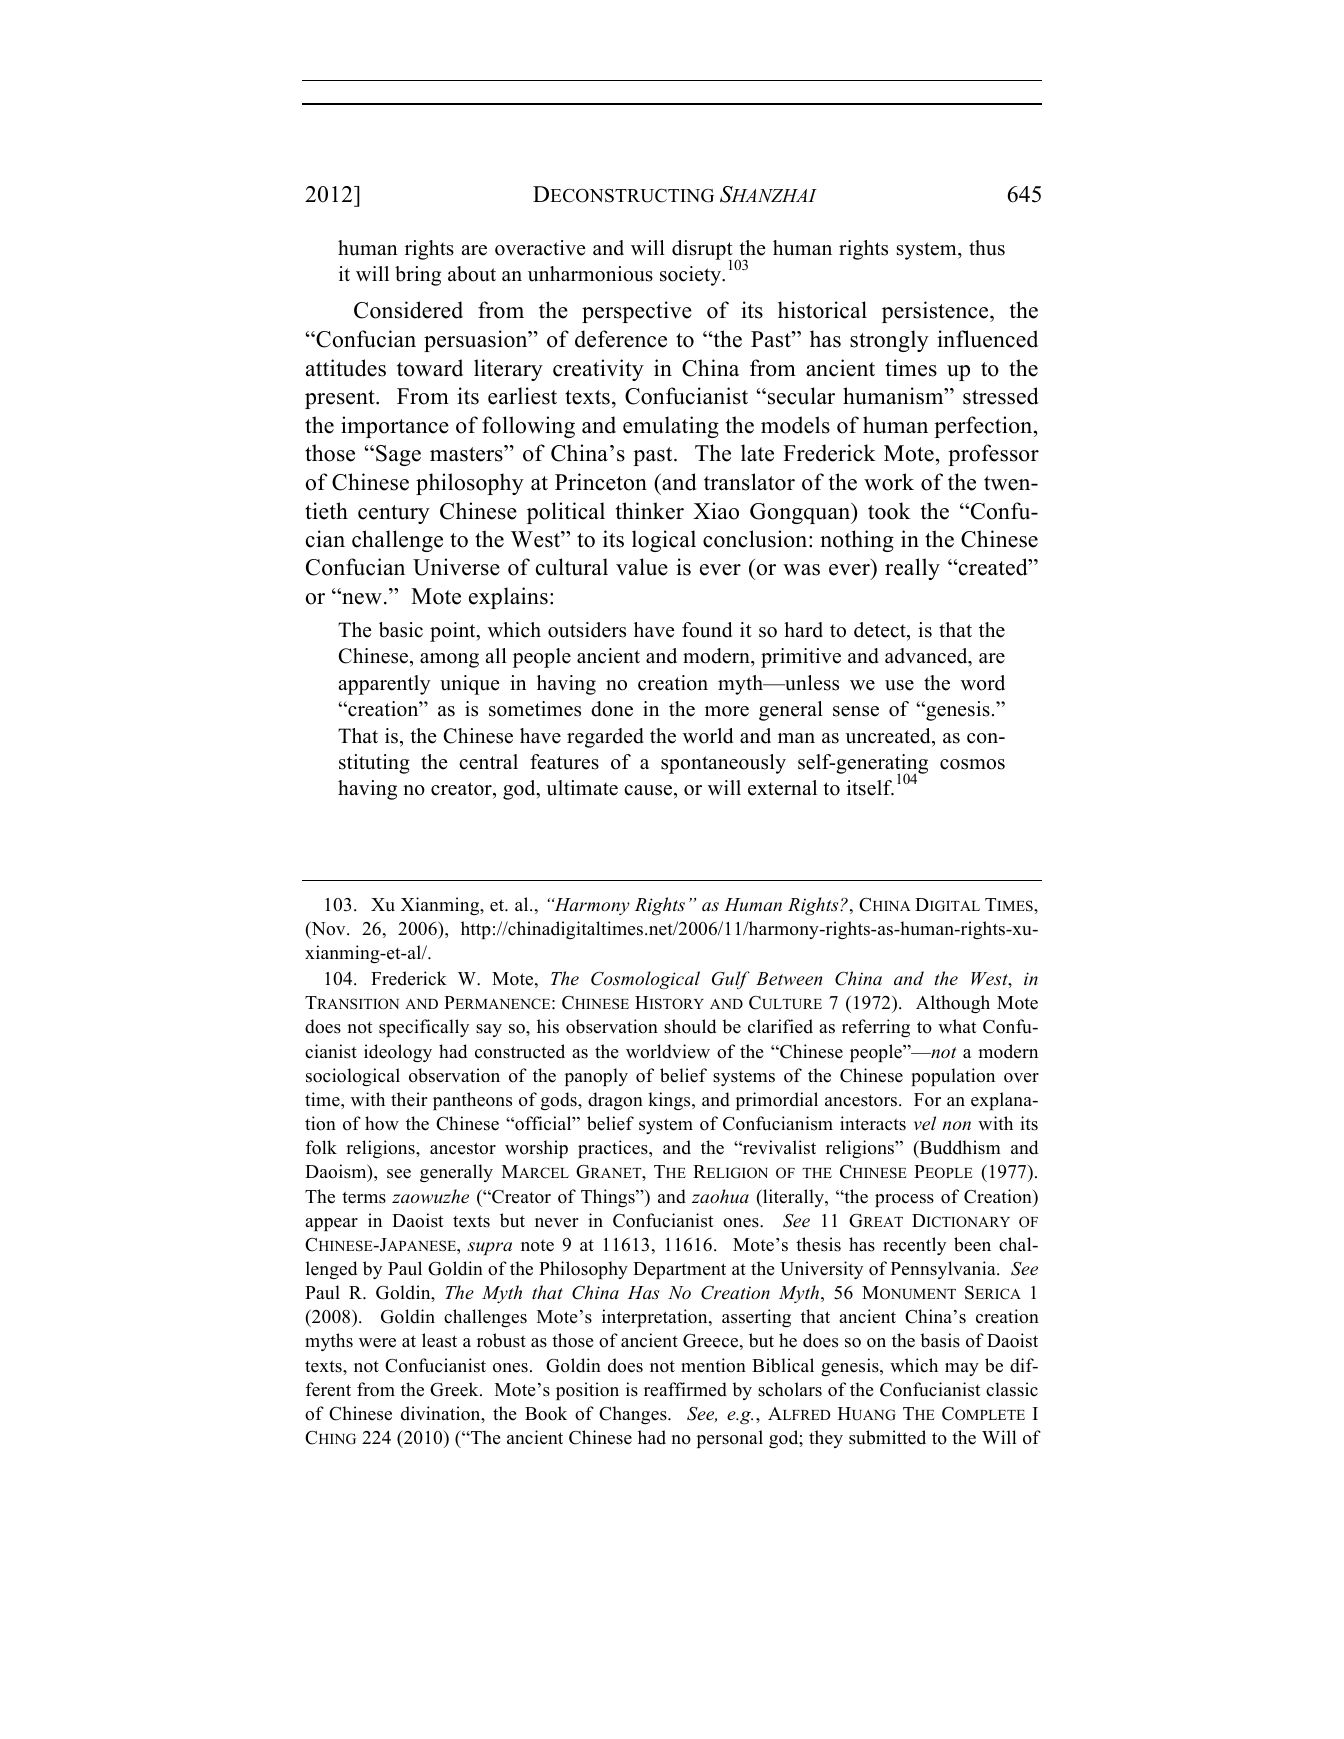 The width and height of the image is (1344, 1739). I want to click on detect, so click(881, 630).
